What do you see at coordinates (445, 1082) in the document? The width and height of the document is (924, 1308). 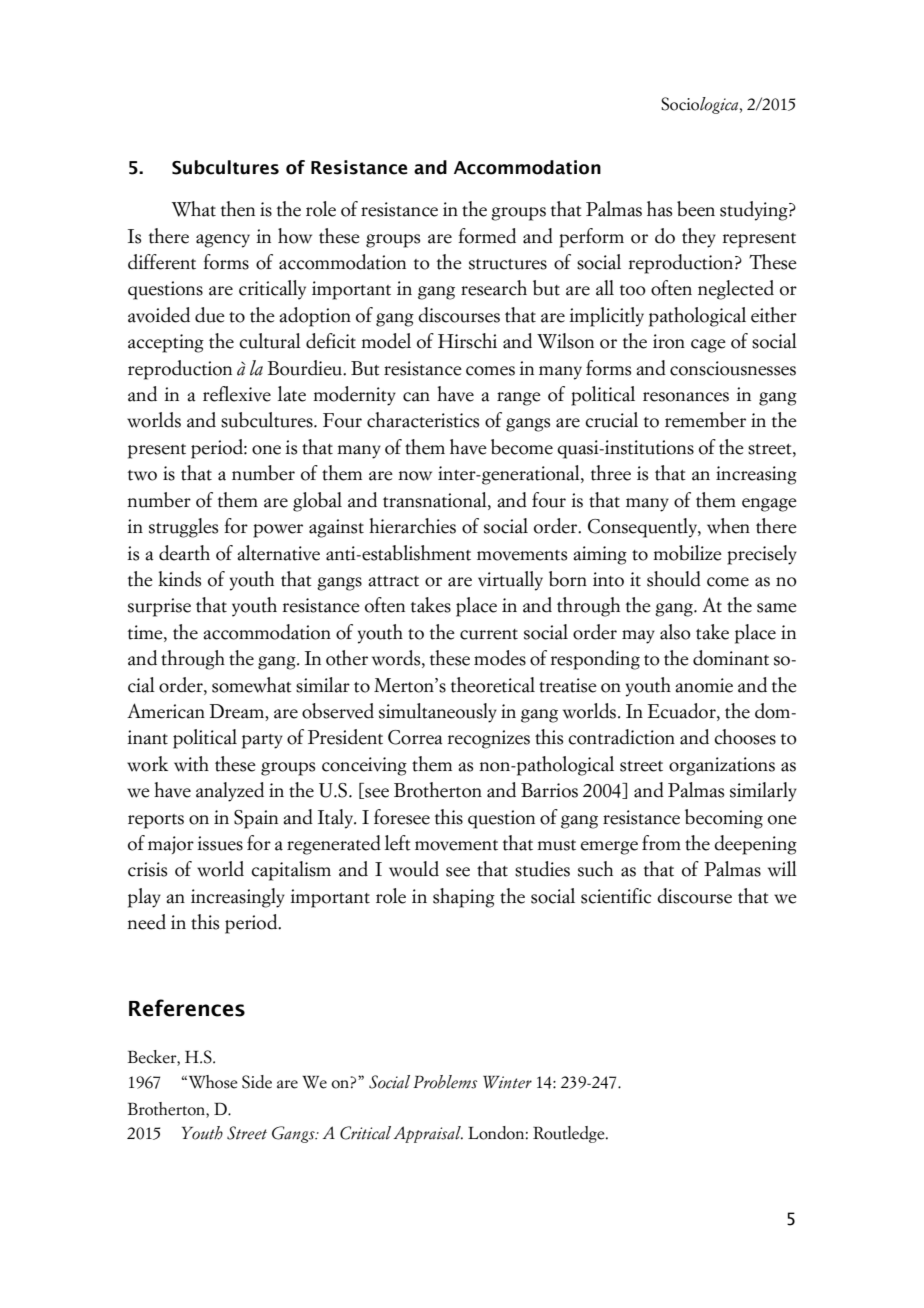 I see `Problems` at bounding box center [445, 1082].
